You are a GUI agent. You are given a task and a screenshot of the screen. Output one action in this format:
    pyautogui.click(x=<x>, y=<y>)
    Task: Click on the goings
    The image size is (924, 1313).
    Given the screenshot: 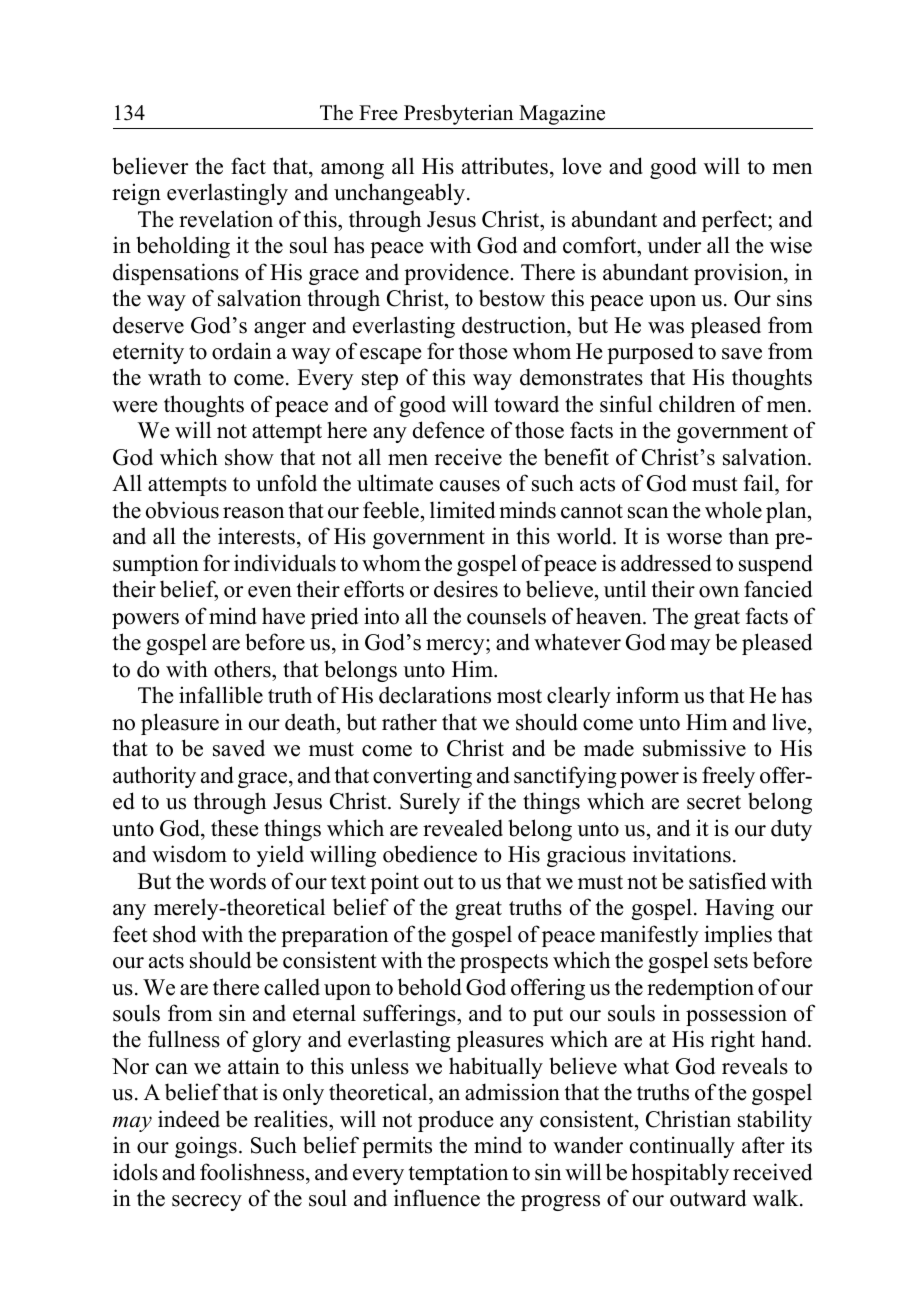 What is the action you would take?
    pyautogui.click(x=206, y=1147)
